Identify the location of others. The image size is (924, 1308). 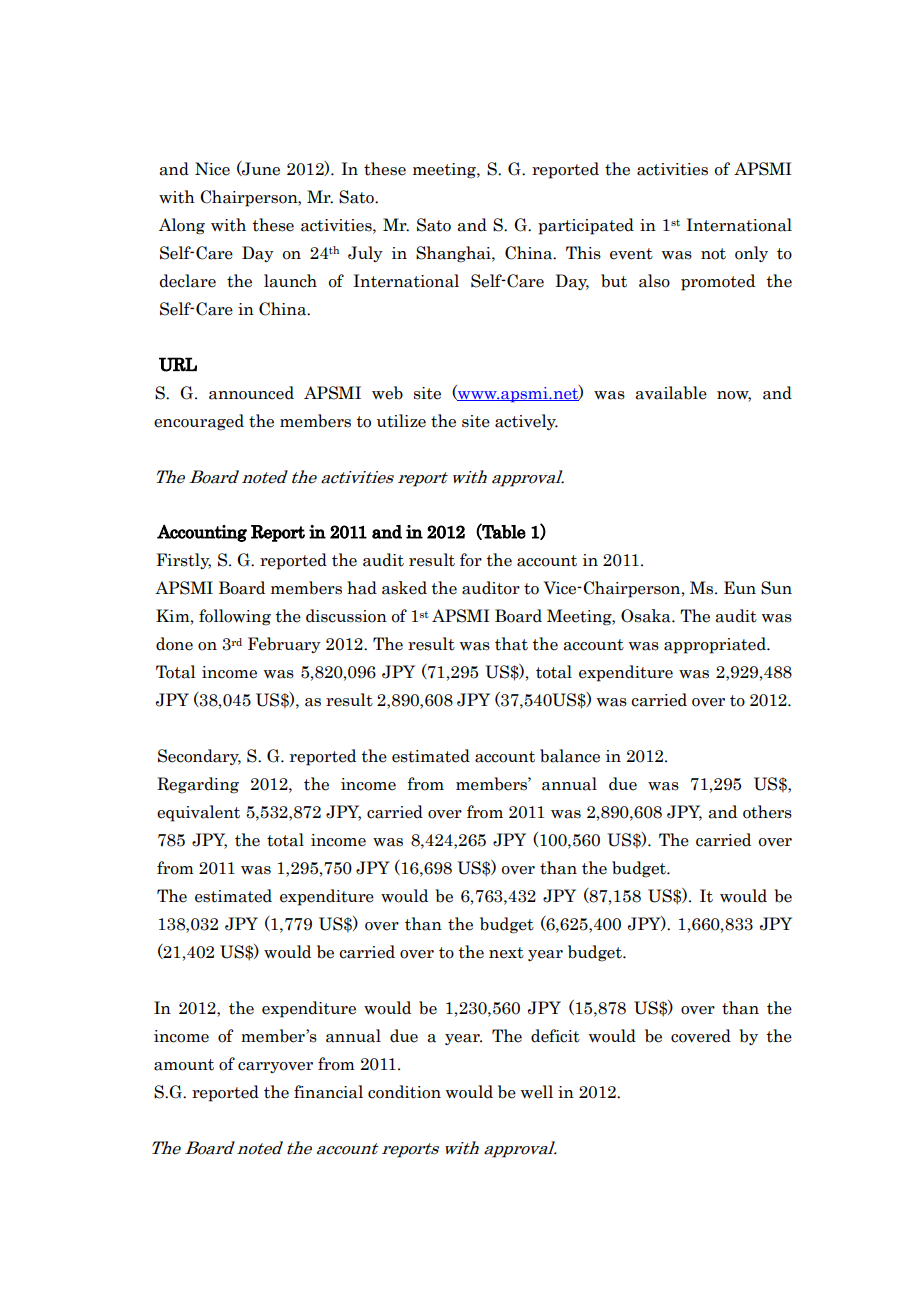
(767, 812).
